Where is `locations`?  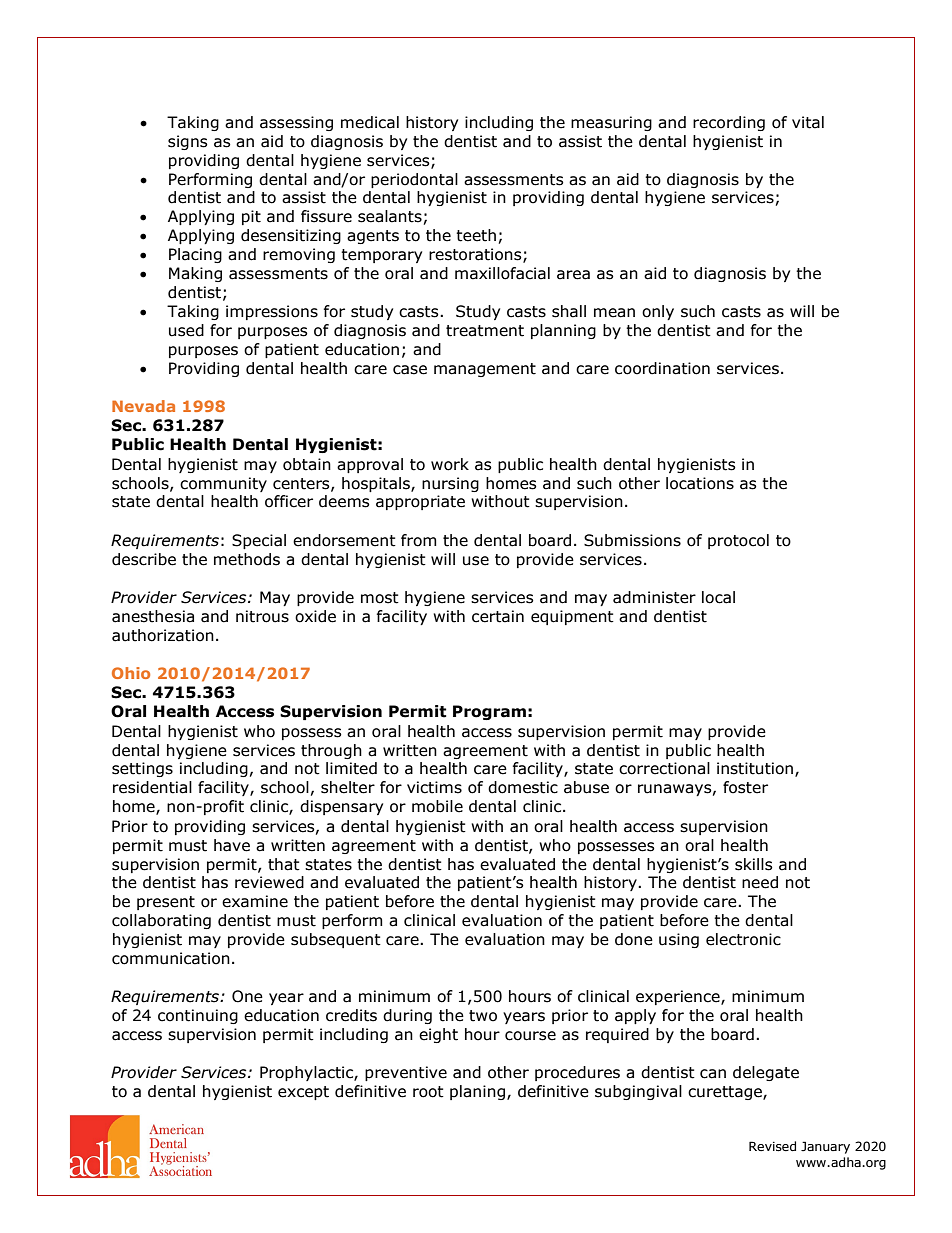 locations is located at coordinates (700, 483).
